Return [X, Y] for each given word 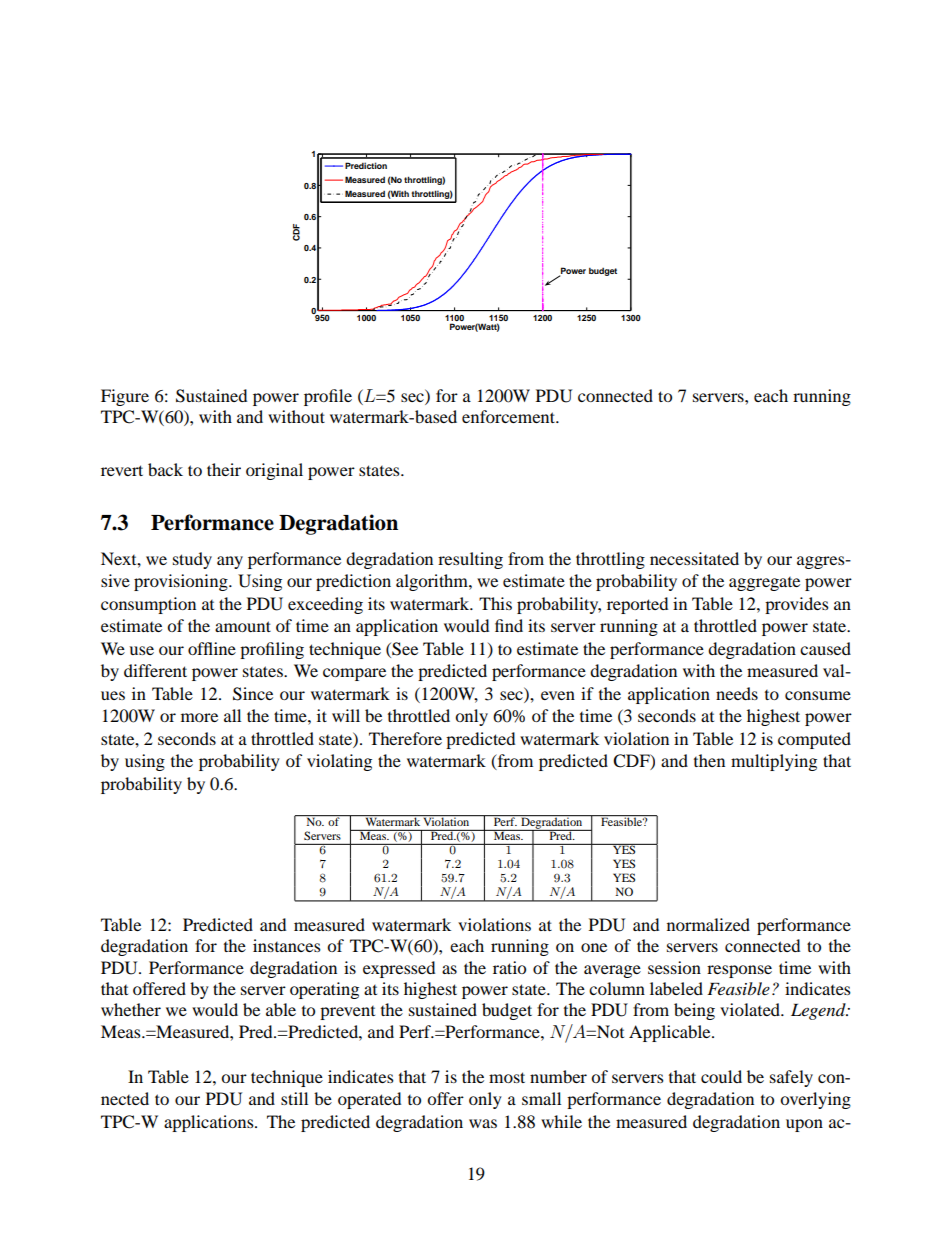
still [294, 1098]
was [483, 1123]
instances [287, 945]
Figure [125, 397]
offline [212, 648]
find [509, 625]
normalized [708, 924]
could [721, 1076]
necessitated [694, 558]
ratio [509, 967]
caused [825, 648]
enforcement [510, 416]
